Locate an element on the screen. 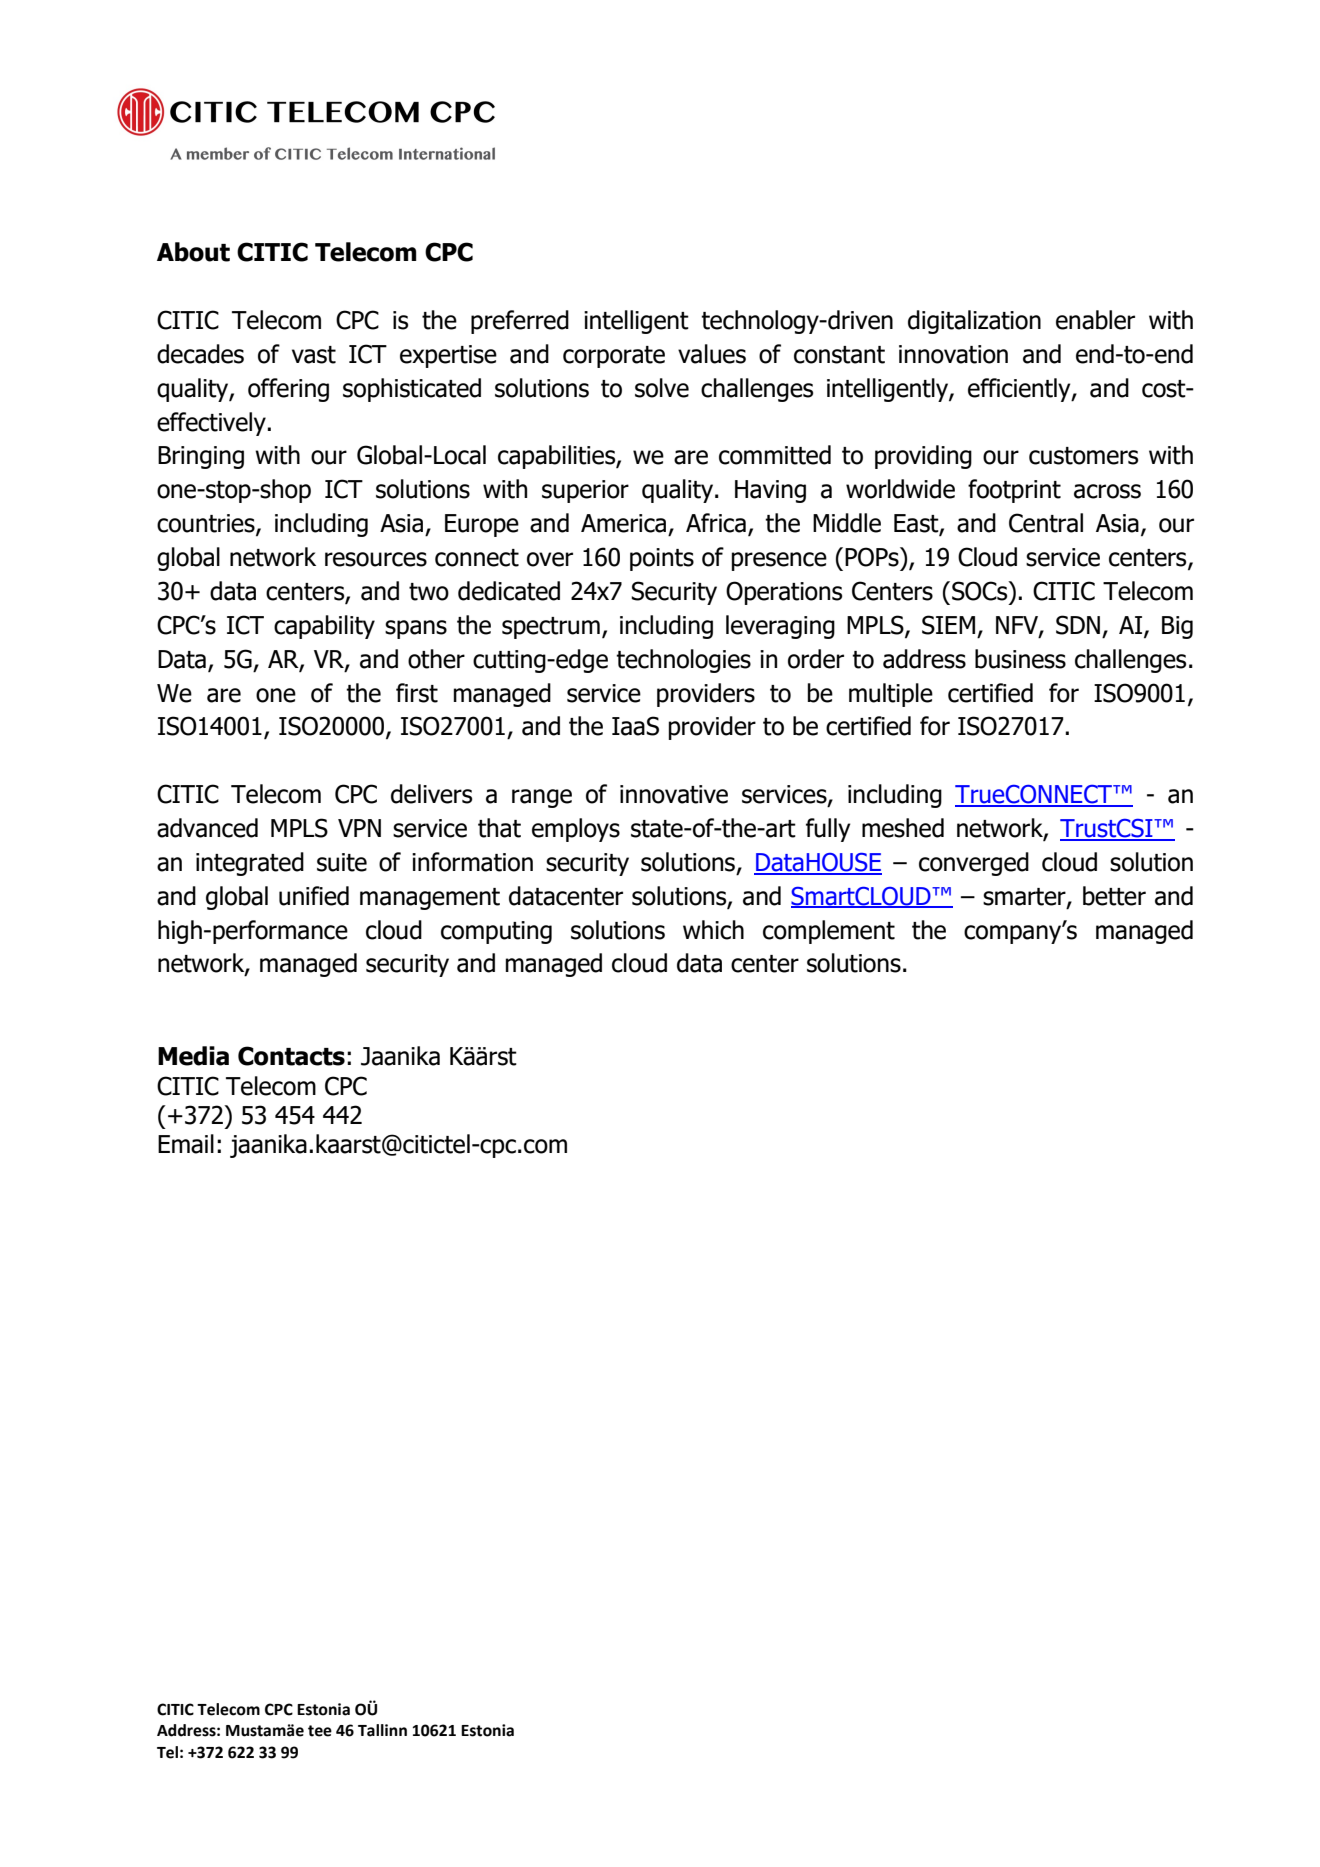 The height and width of the screenshot is (1867, 1320). smarter is located at coordinates (1025, 897).
